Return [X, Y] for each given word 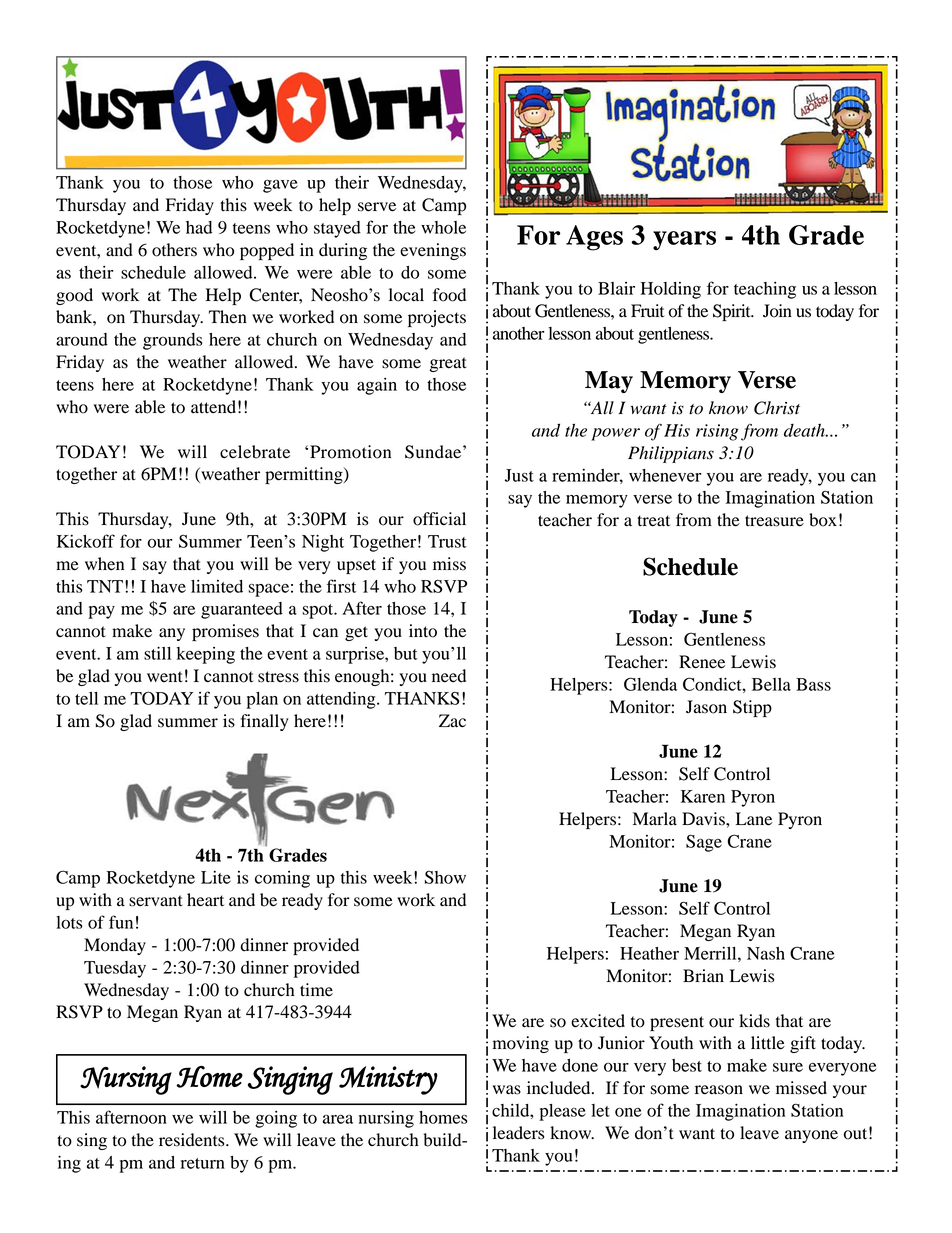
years [684, 241]
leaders [518, 1133]
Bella [771, 684]
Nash [766, 953]
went [165, 677]
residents [193, 1140]
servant [156, 901]
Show [445, 877]
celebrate [255, 452]
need [449, 676]
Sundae [434, 452]
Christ [777, 408]
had [199, 227]
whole [443, 227]
